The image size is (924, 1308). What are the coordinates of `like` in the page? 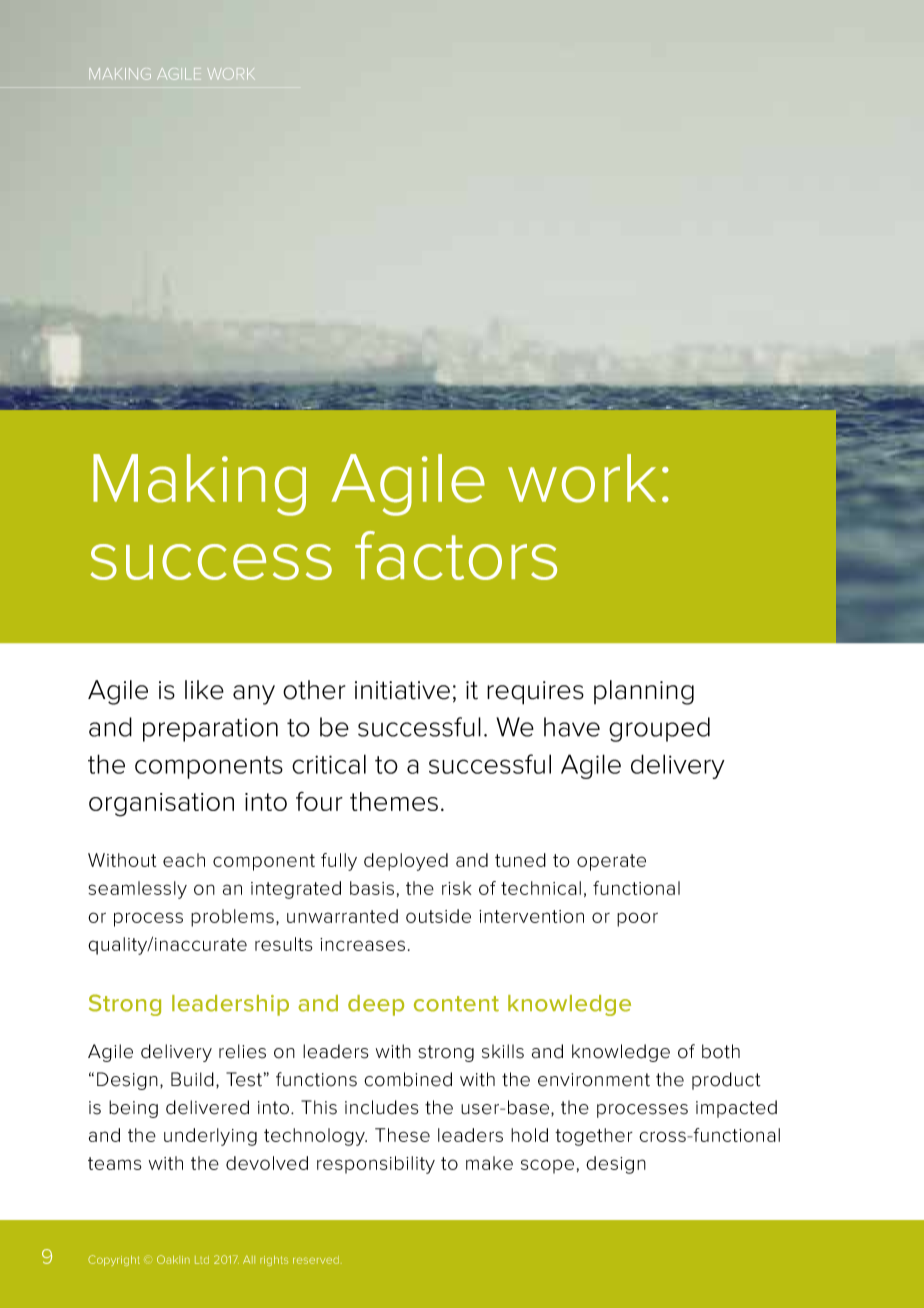 It's located at (204, 690).
